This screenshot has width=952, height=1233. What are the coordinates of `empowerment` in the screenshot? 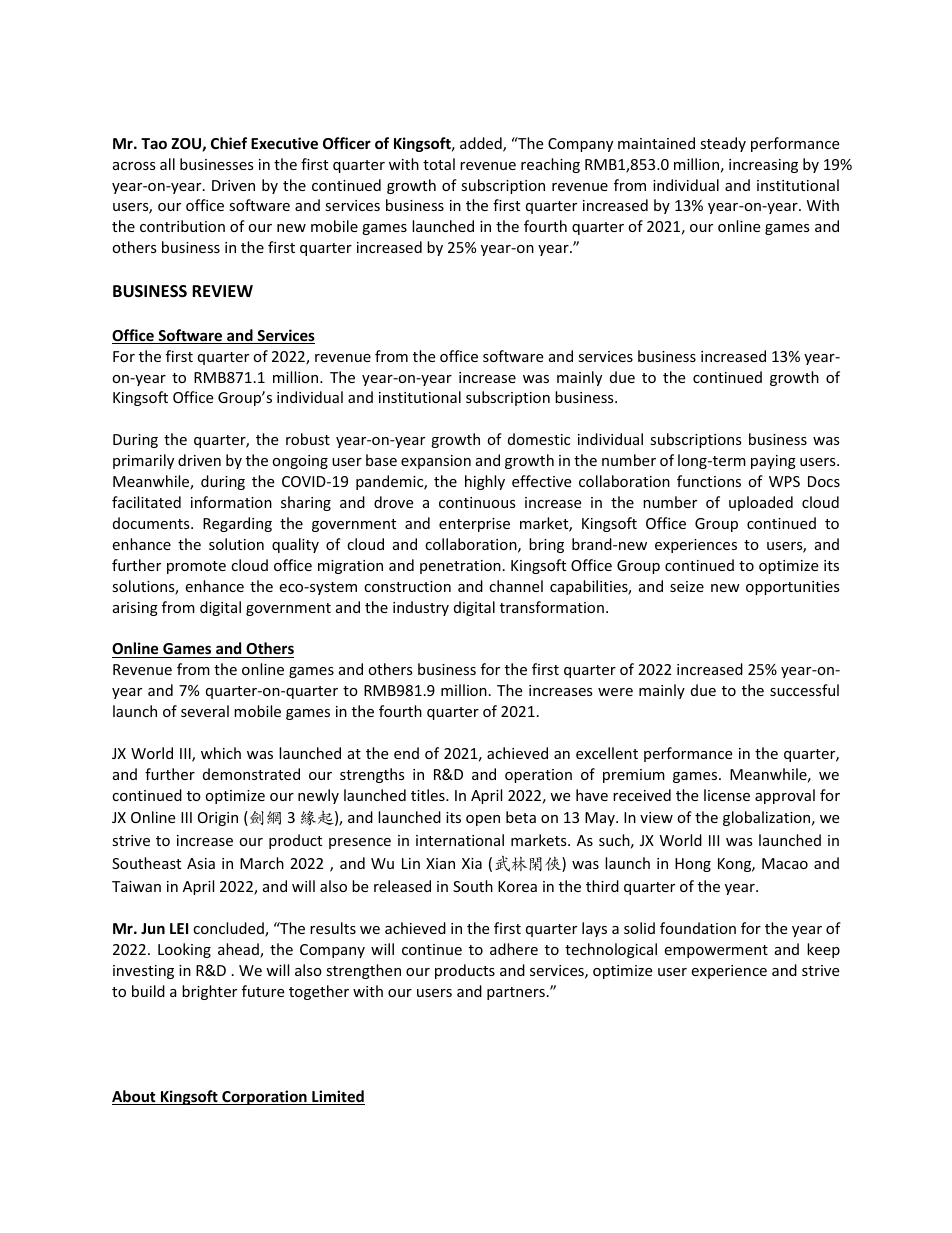 It's located at (716, 951).
